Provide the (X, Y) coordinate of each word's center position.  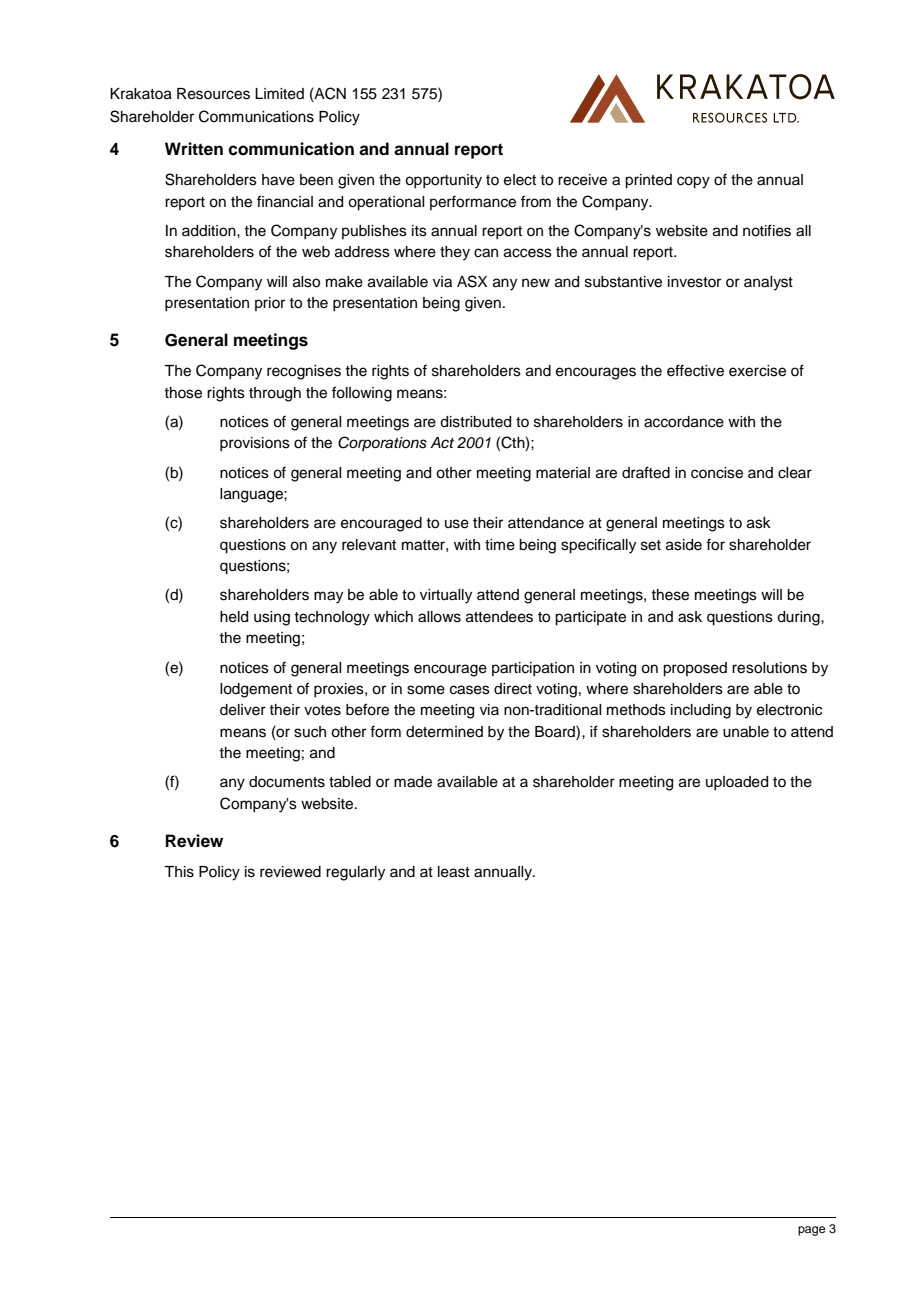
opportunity (443, 181)
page (811, 1231)
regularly (355, 873)
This (179, 872)
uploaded (737, 783)
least (454, 872)
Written (194, 149)
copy (693, 182)
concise (717, 473)
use (457, 524)
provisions (255, 444)
